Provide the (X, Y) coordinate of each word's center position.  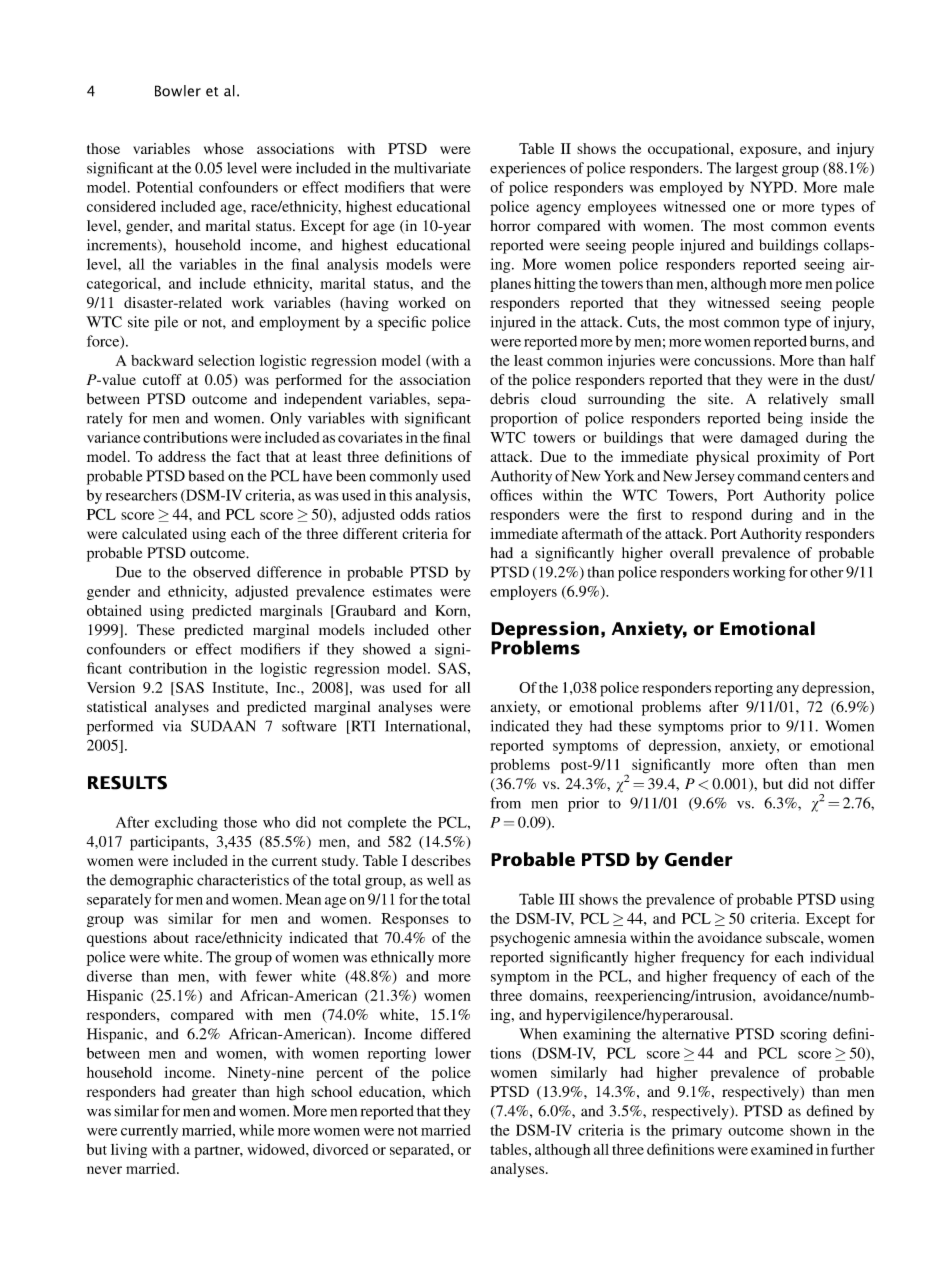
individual (842, 957)
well (440, 880)
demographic (151, 881)
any (787, 690)
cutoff (162, 379)
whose (224, 148)
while (256, 1130)
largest (757, 169)
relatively (798, 400)
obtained (114, 610)
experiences (528, 169)
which (451, 1091)
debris (509, 399)
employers (523, 592)
